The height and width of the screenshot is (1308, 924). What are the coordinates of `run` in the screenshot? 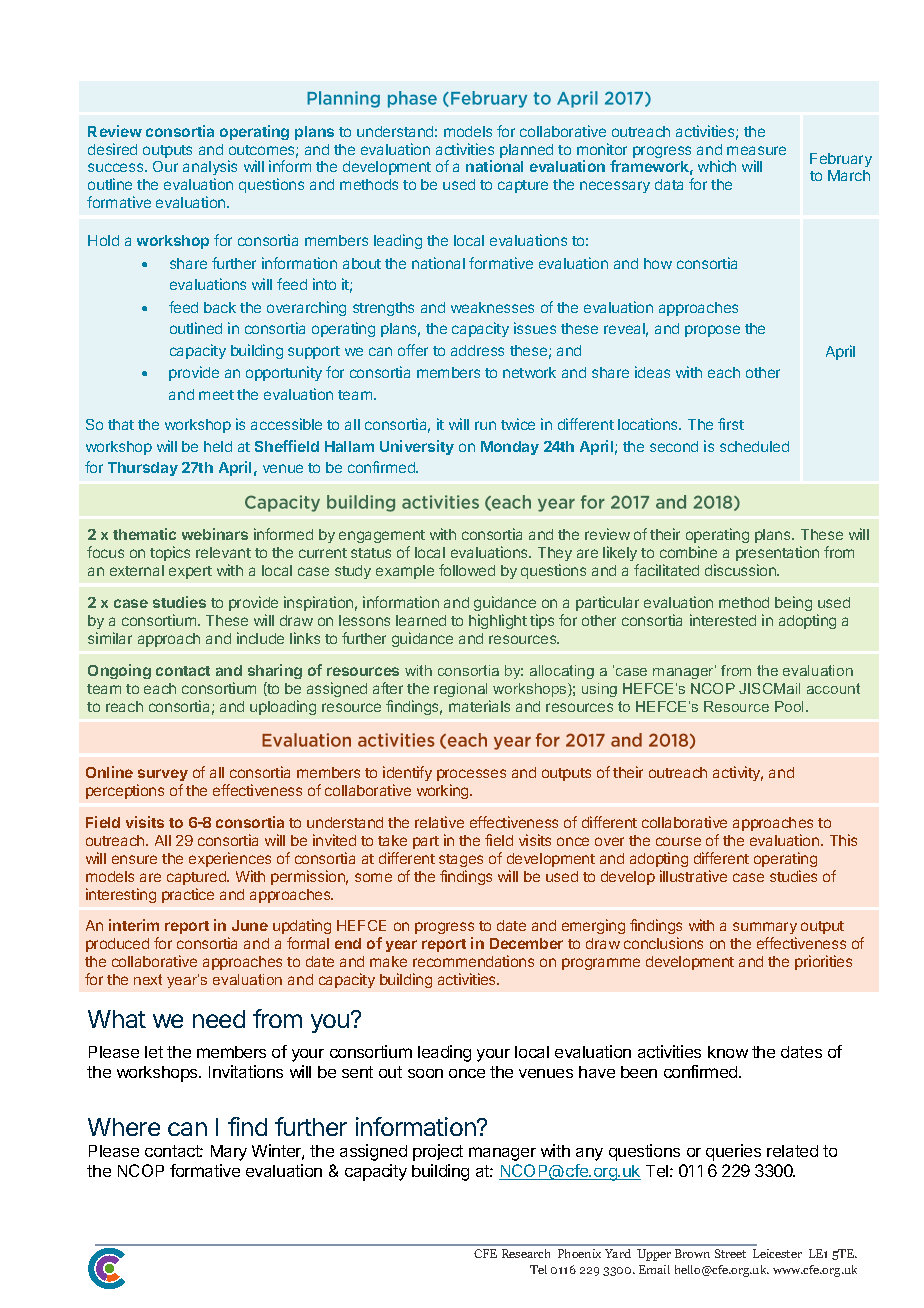 It's located at (485, 425).
